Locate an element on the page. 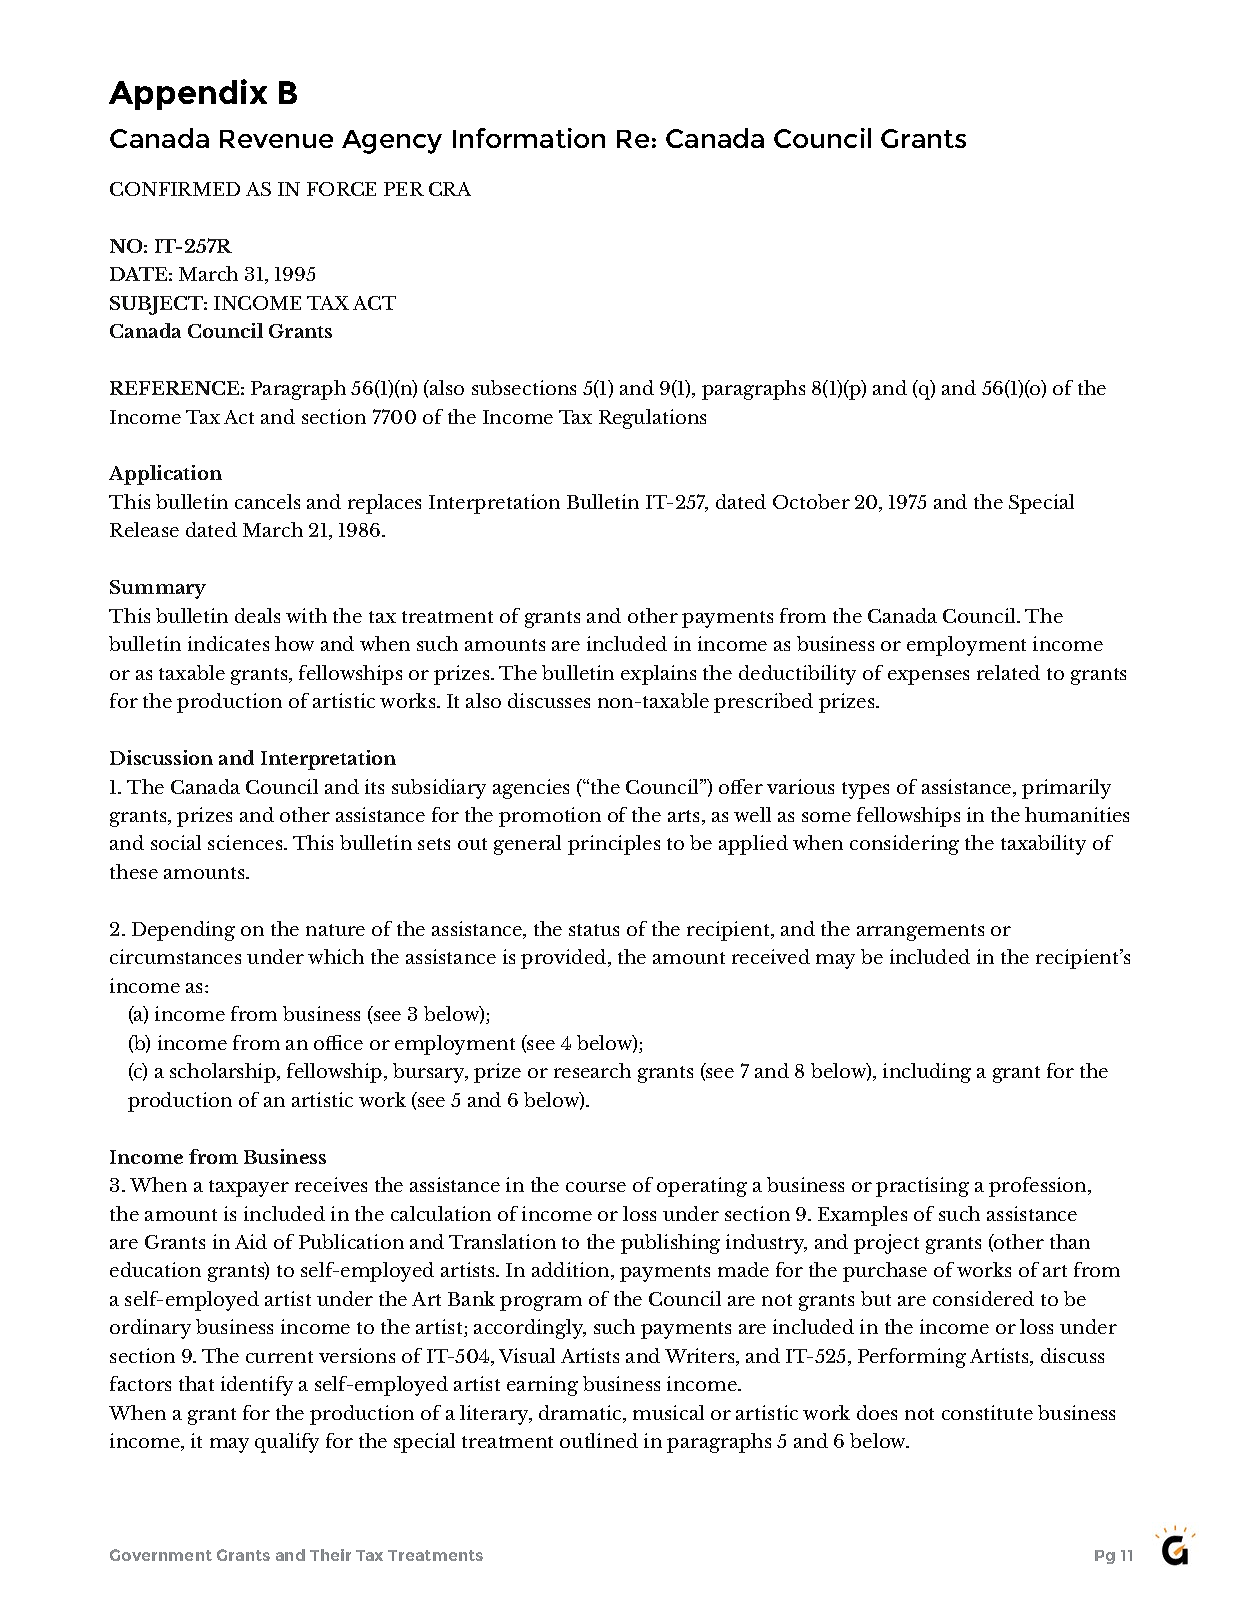 The image size is (1244, 1610). related is located at coordinates (1008, 672).
